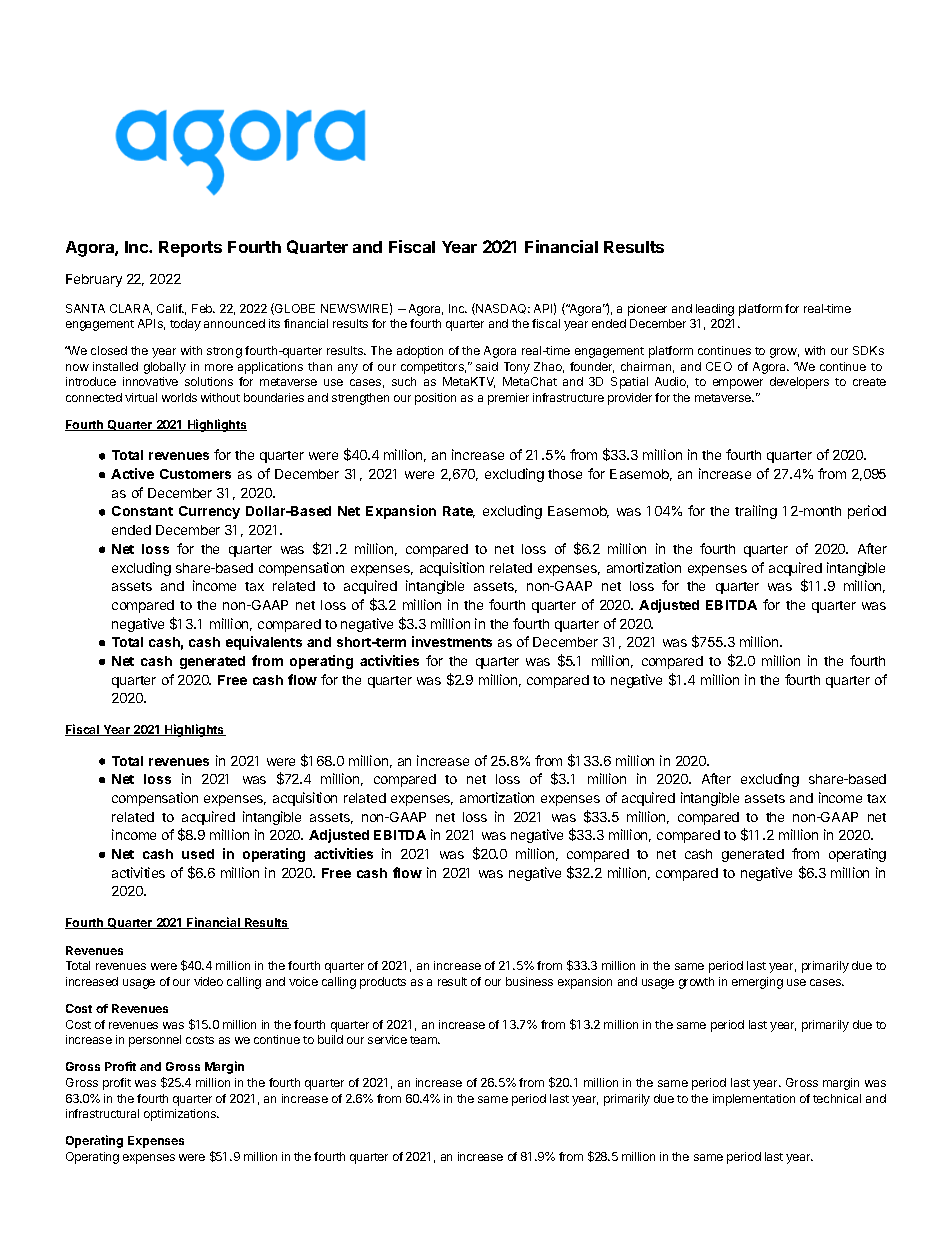 The width and height of the document is (952, 1233). I want to click on team, so click(425, 1040).
